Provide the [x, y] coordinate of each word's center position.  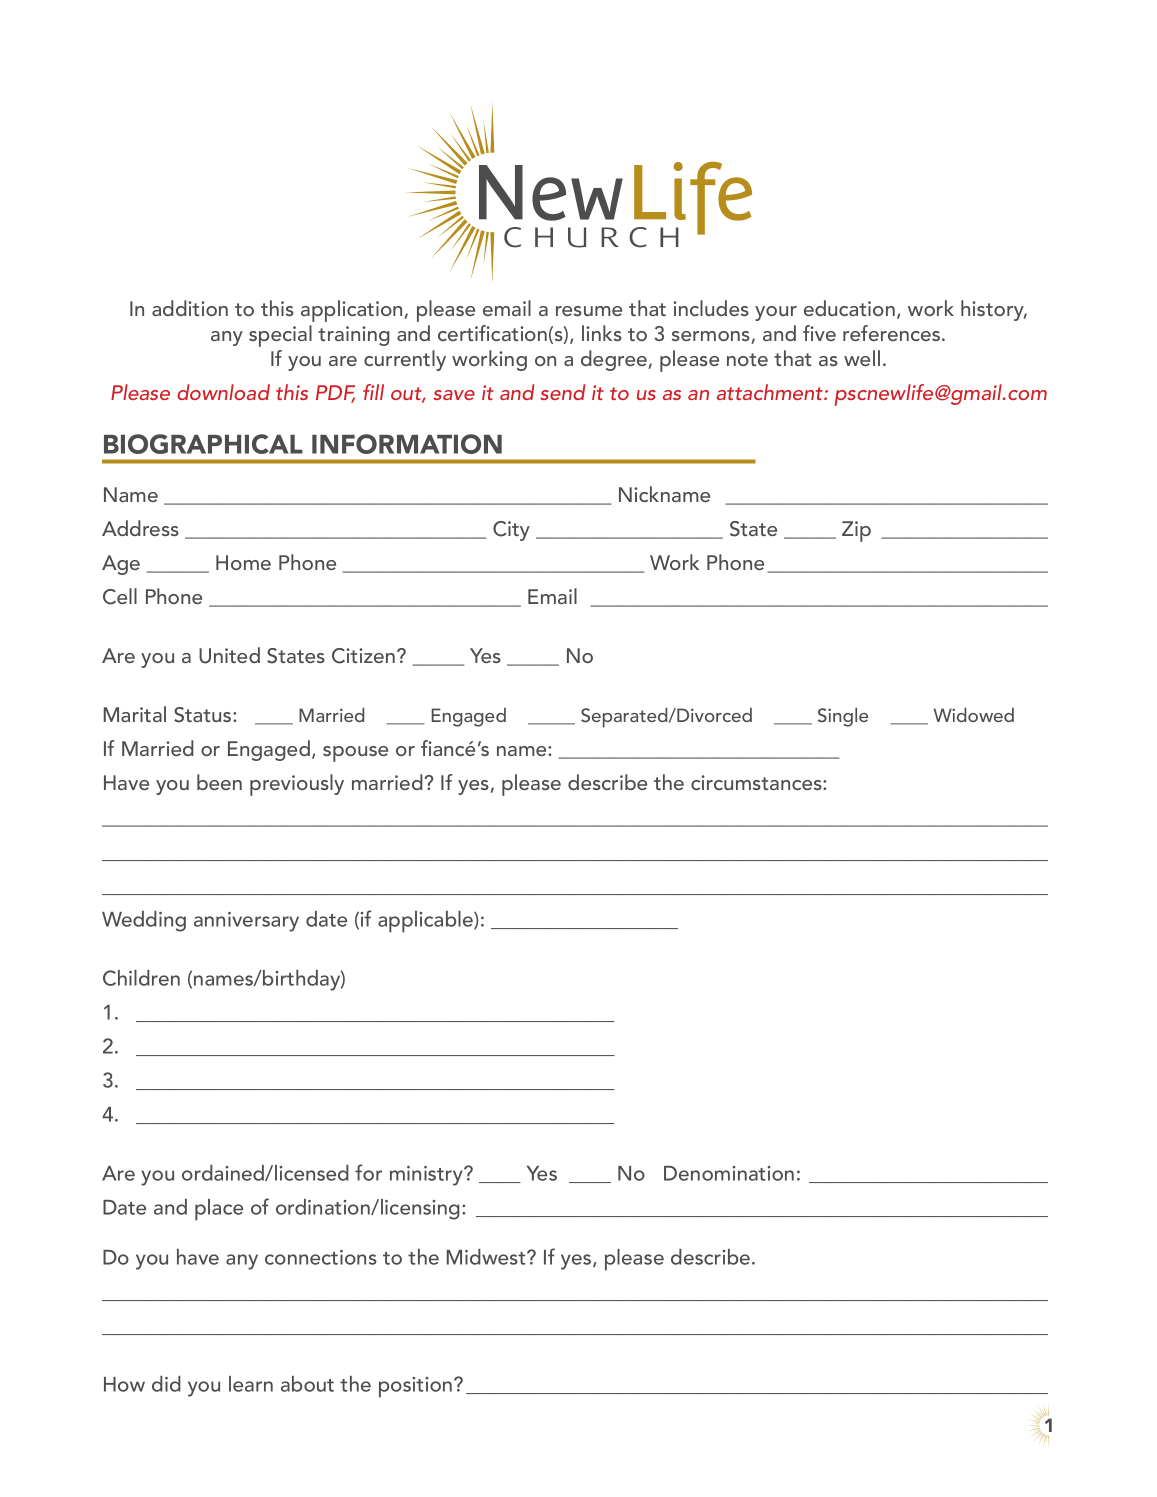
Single [843, 717]
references [893, 333]
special [280, 336]
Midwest [487, 1257]
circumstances [757, 782]
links [602, 333]
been [219, 782]
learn [251, 1384]
